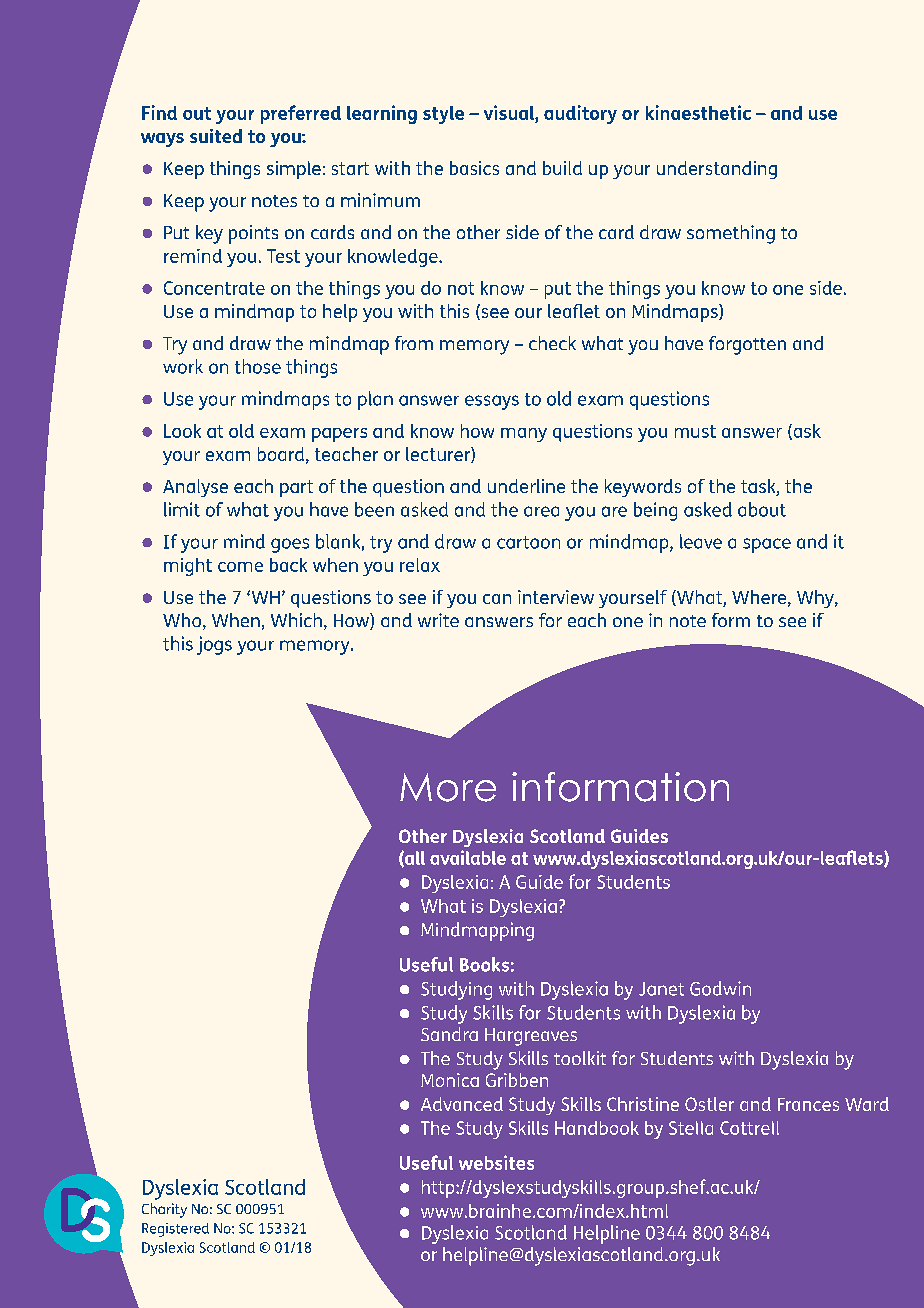  Describe the element at coordinates (767, 545) in the document. I see `space` at that location.
